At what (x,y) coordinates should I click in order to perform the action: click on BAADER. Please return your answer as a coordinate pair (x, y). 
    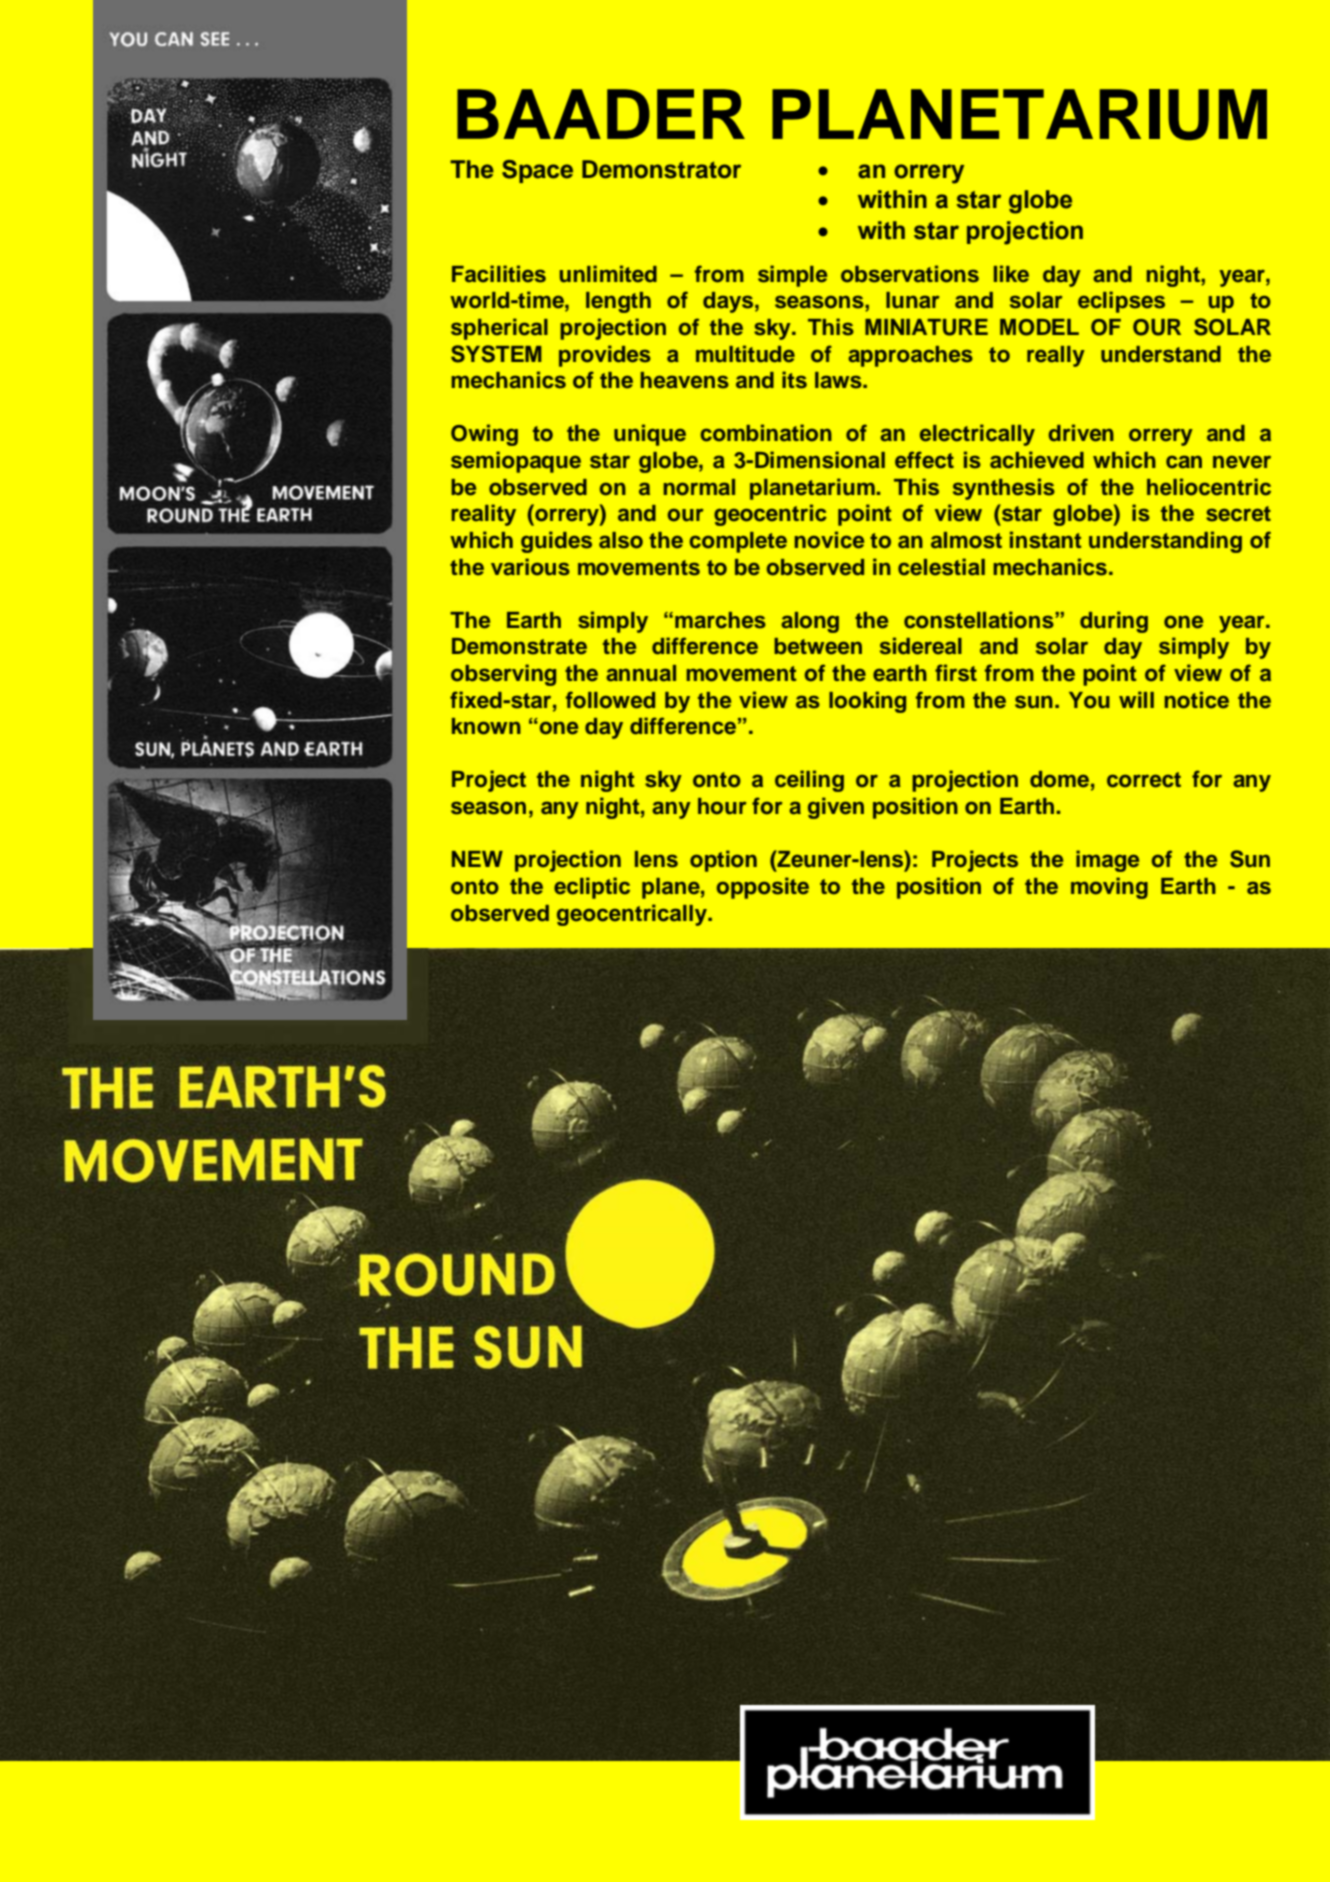
    Looking at the image, I should click on (601, 114).
